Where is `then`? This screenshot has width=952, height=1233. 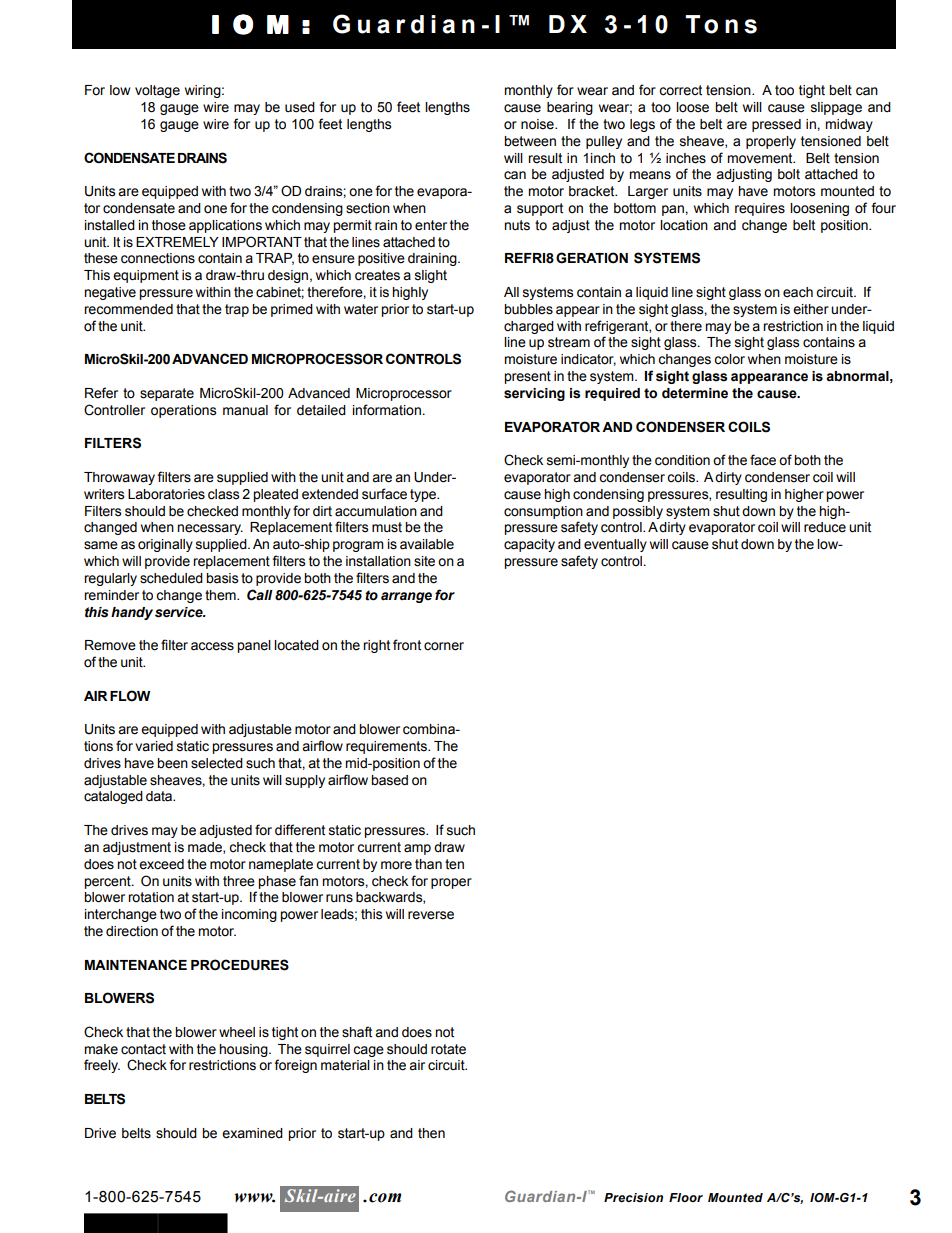 then is located at coordinates (431, 1133).
